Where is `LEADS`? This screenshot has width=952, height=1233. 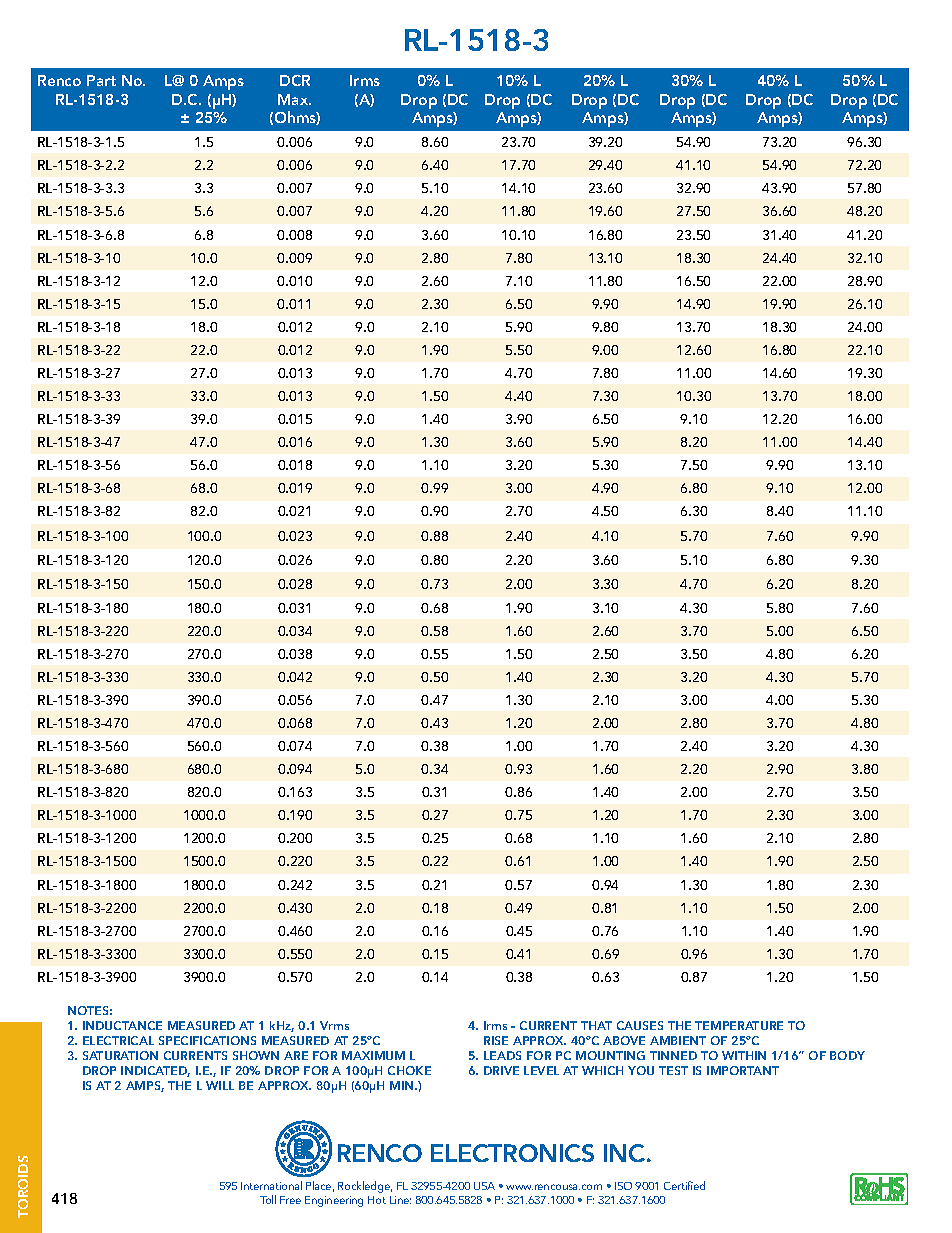 LEADS is located at coordinates (502, 1055).
